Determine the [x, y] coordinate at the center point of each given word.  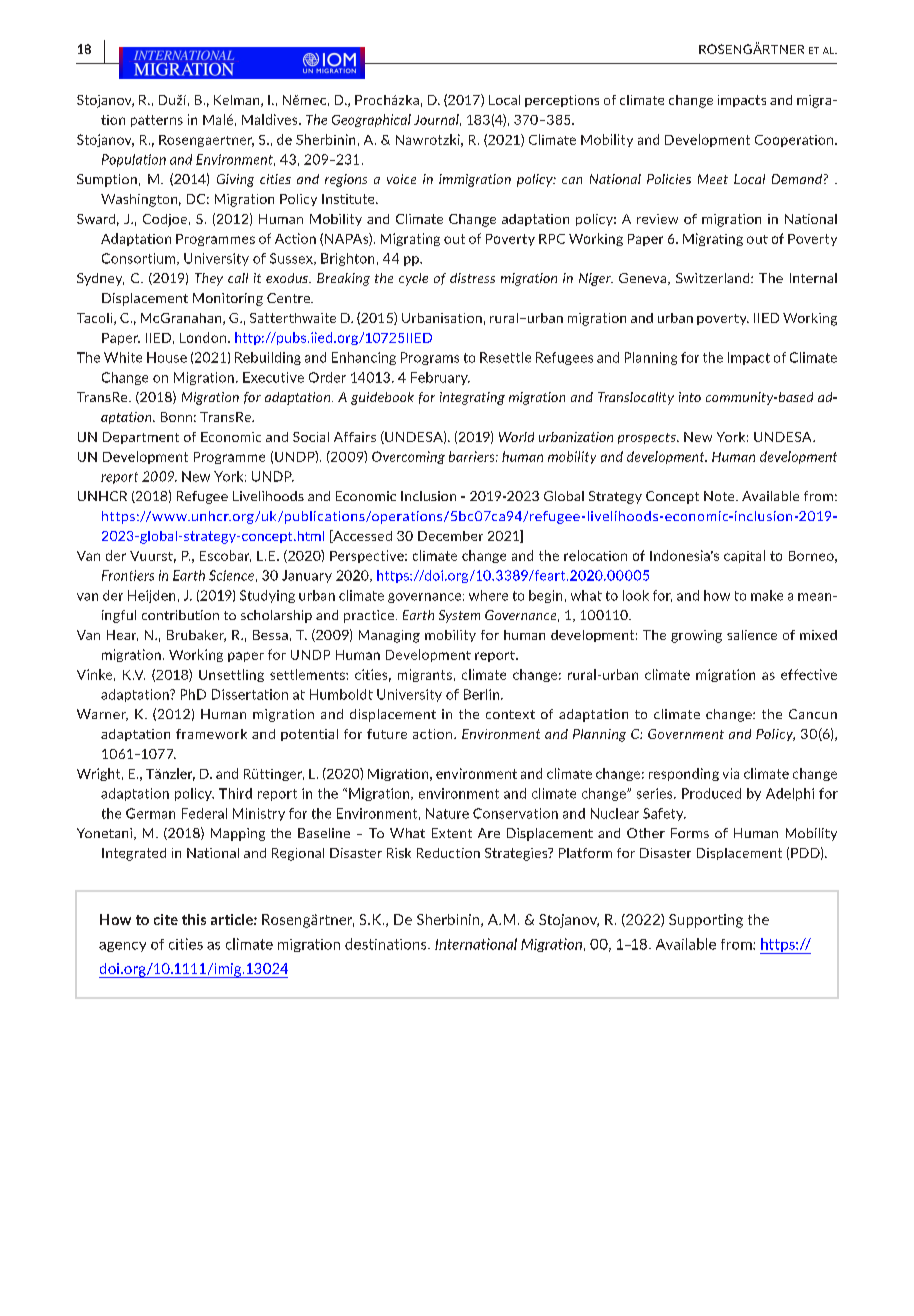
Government [686, 734]
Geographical [371, 120]
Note [720, 496]
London [203, 337]
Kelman [238, 101]
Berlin [483, 694]
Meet [713, 179]
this [194, 919]
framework [211, 734]
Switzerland [714, 278]
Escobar [225, 556]
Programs [430, 358]
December [450, 536]
